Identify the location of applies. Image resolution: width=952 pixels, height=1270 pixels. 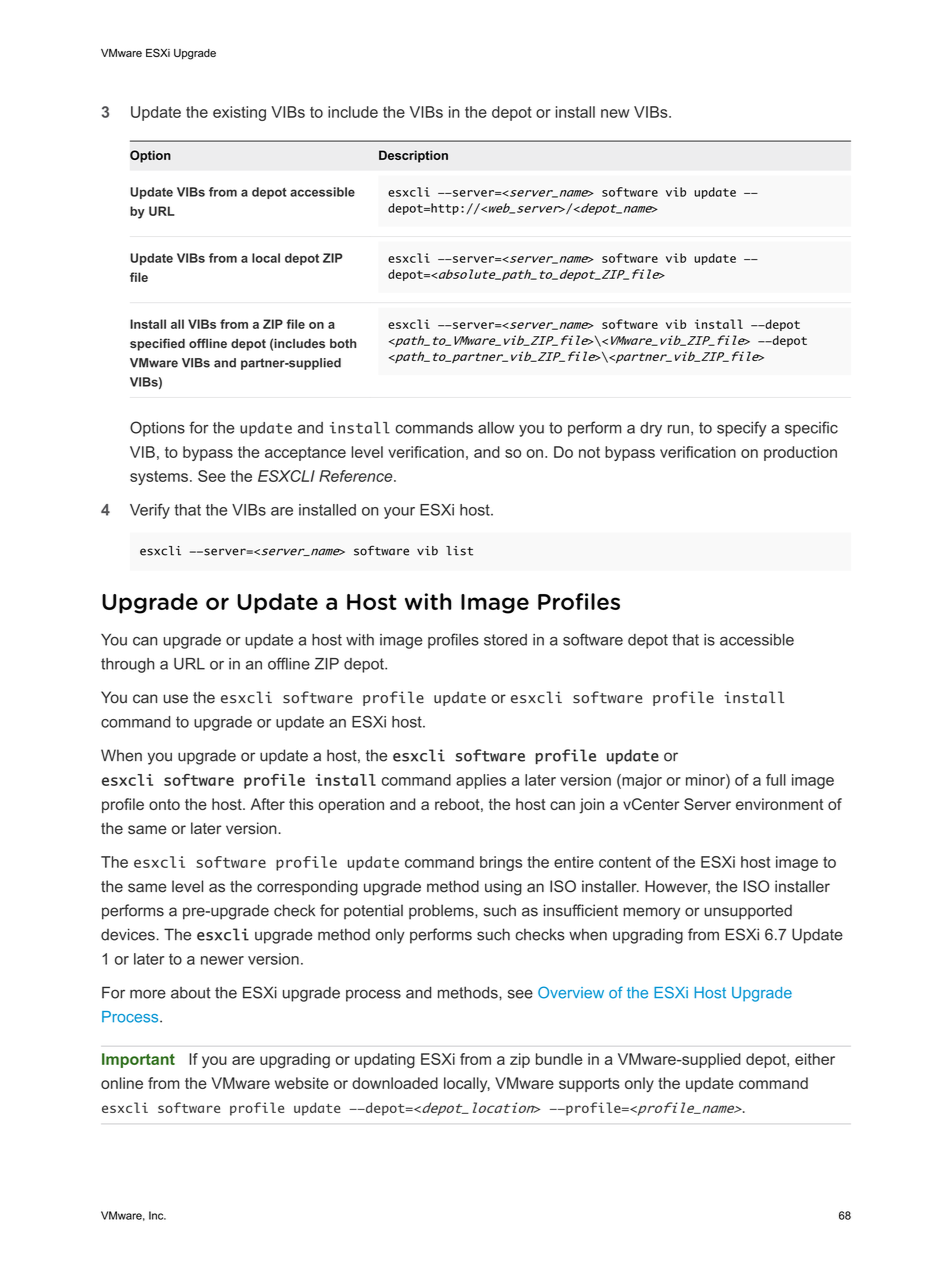
(481, 781).
